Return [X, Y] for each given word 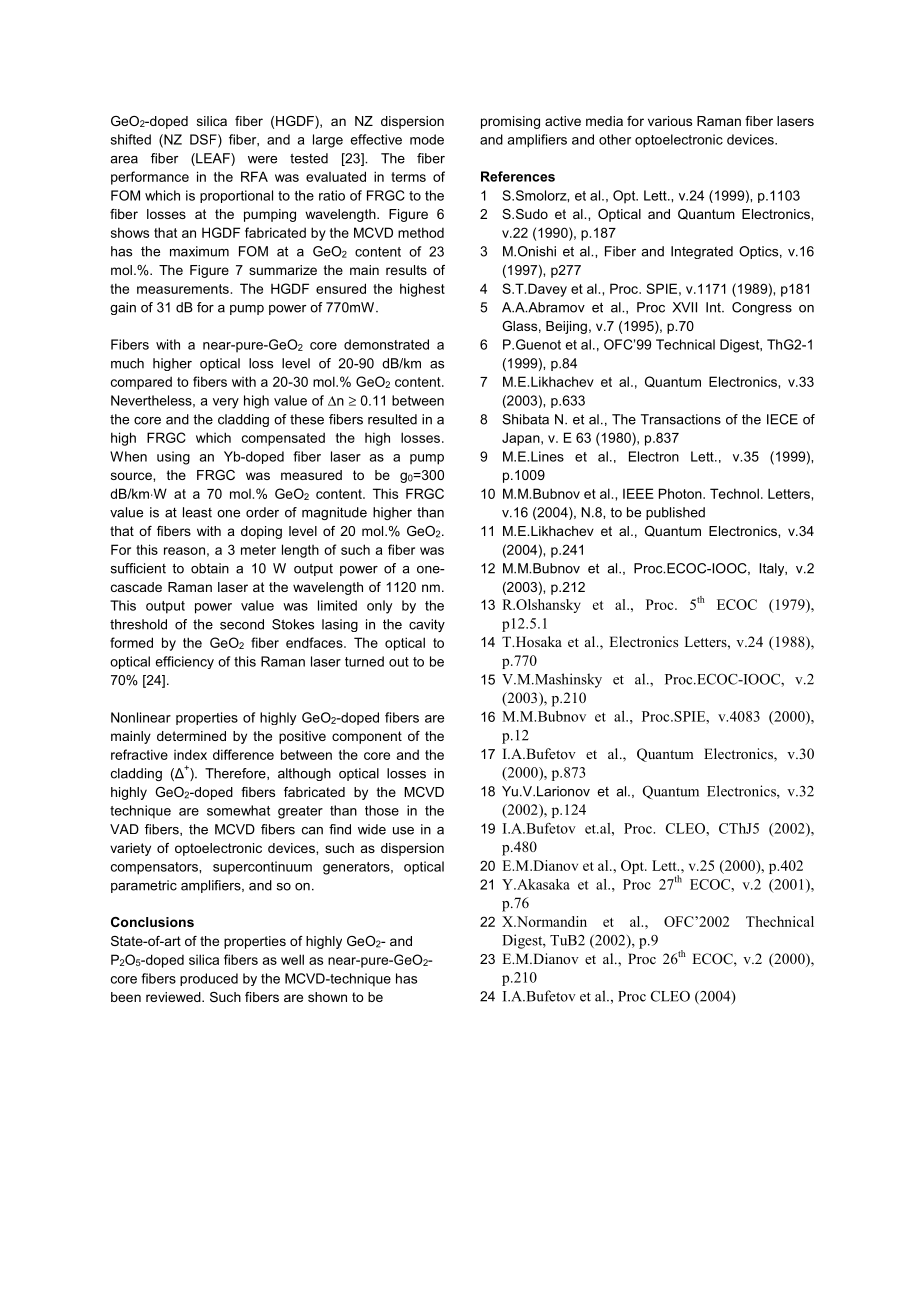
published [675, 513]
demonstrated [386, 344]
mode [427, 139]
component [367, 737]
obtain [210, 568]
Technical [685, 344]
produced [209, 979]
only [379, 607]
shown [327, 997]
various [670, 121]
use [403, 831]
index [190, 754]
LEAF [213, 159]
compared [141, 383]
